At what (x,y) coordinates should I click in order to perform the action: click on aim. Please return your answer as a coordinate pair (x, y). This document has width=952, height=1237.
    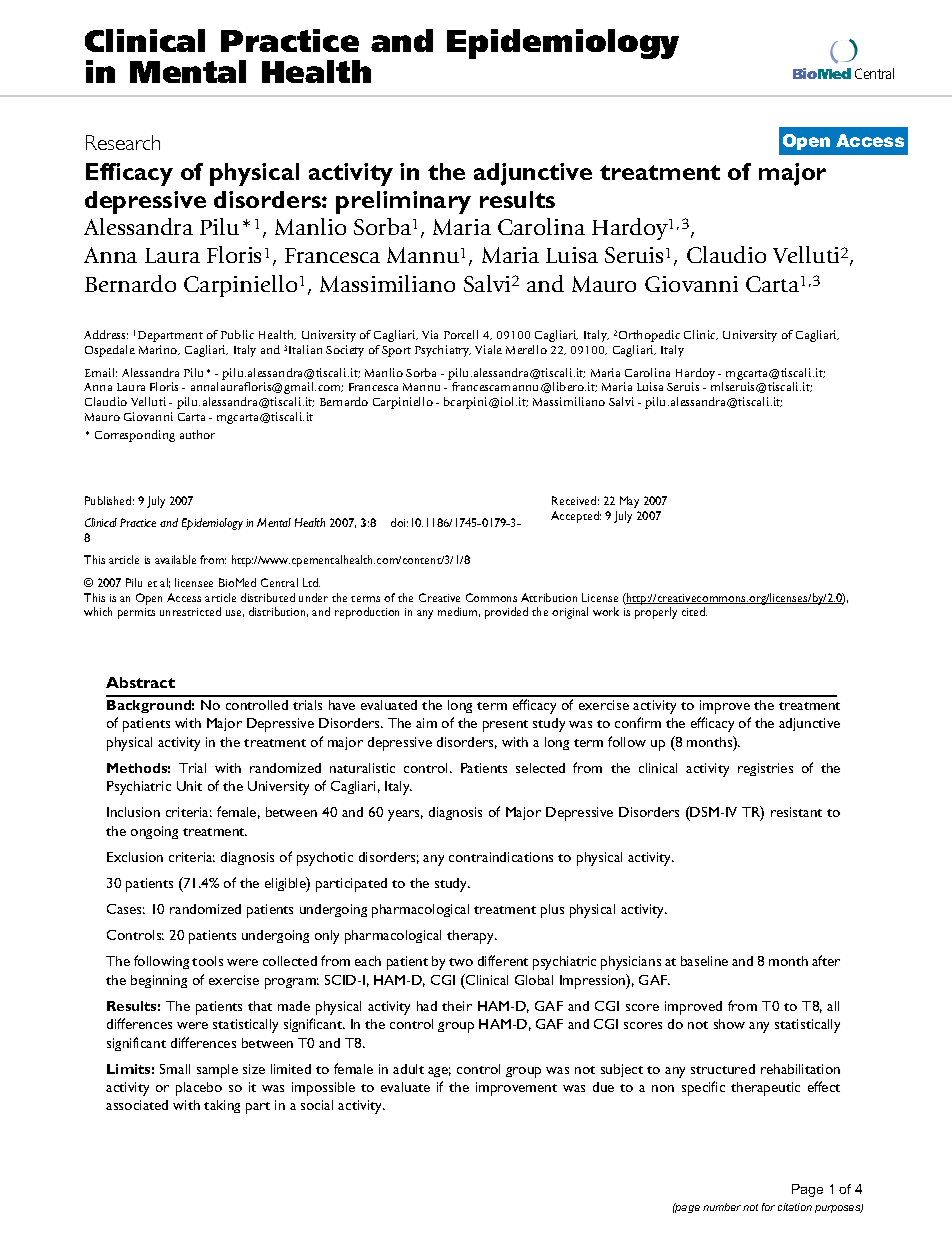
    Looking at the image, I should click on (426, 723).
